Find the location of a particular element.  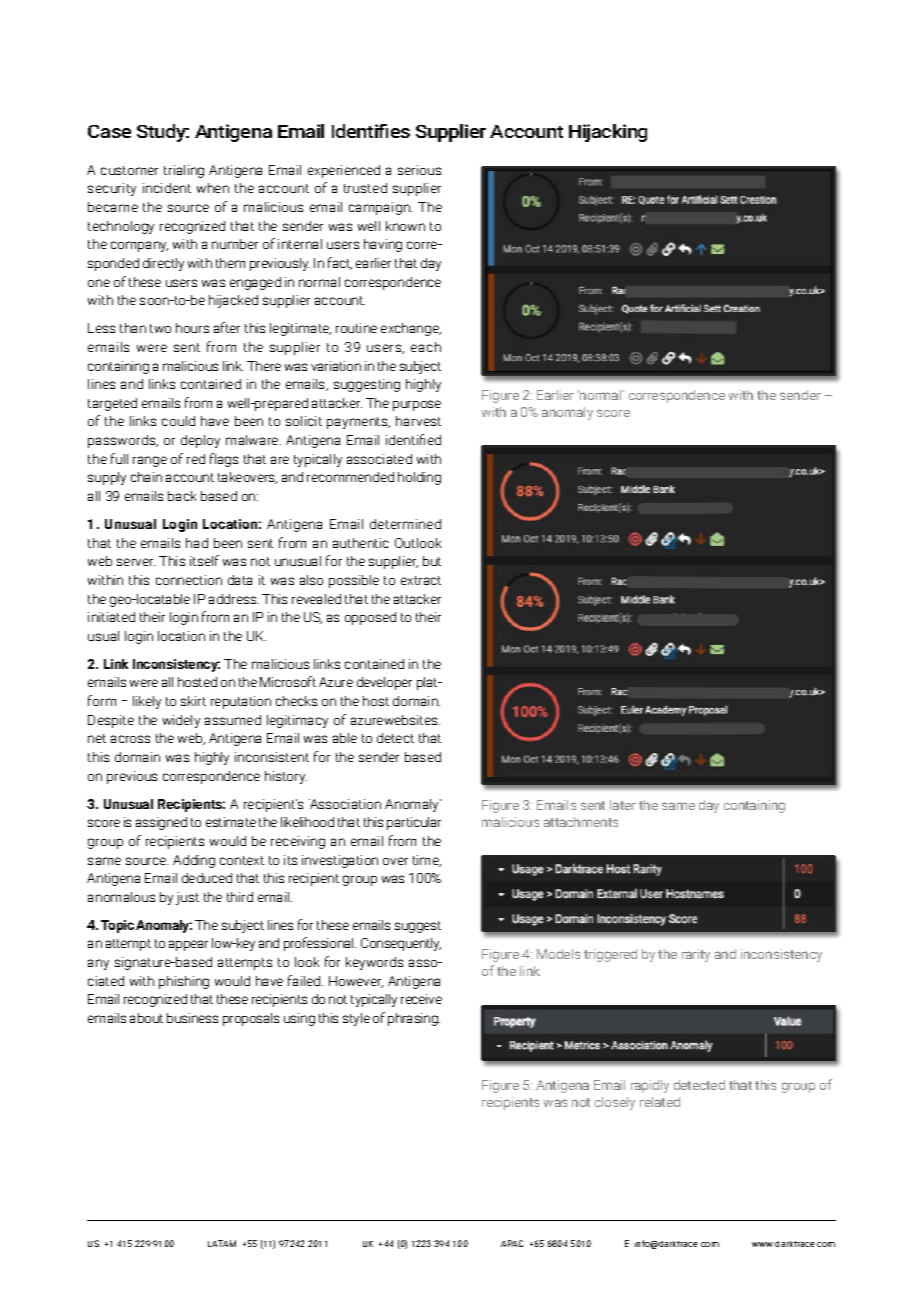

serious is located at coordinates (419, 170).
